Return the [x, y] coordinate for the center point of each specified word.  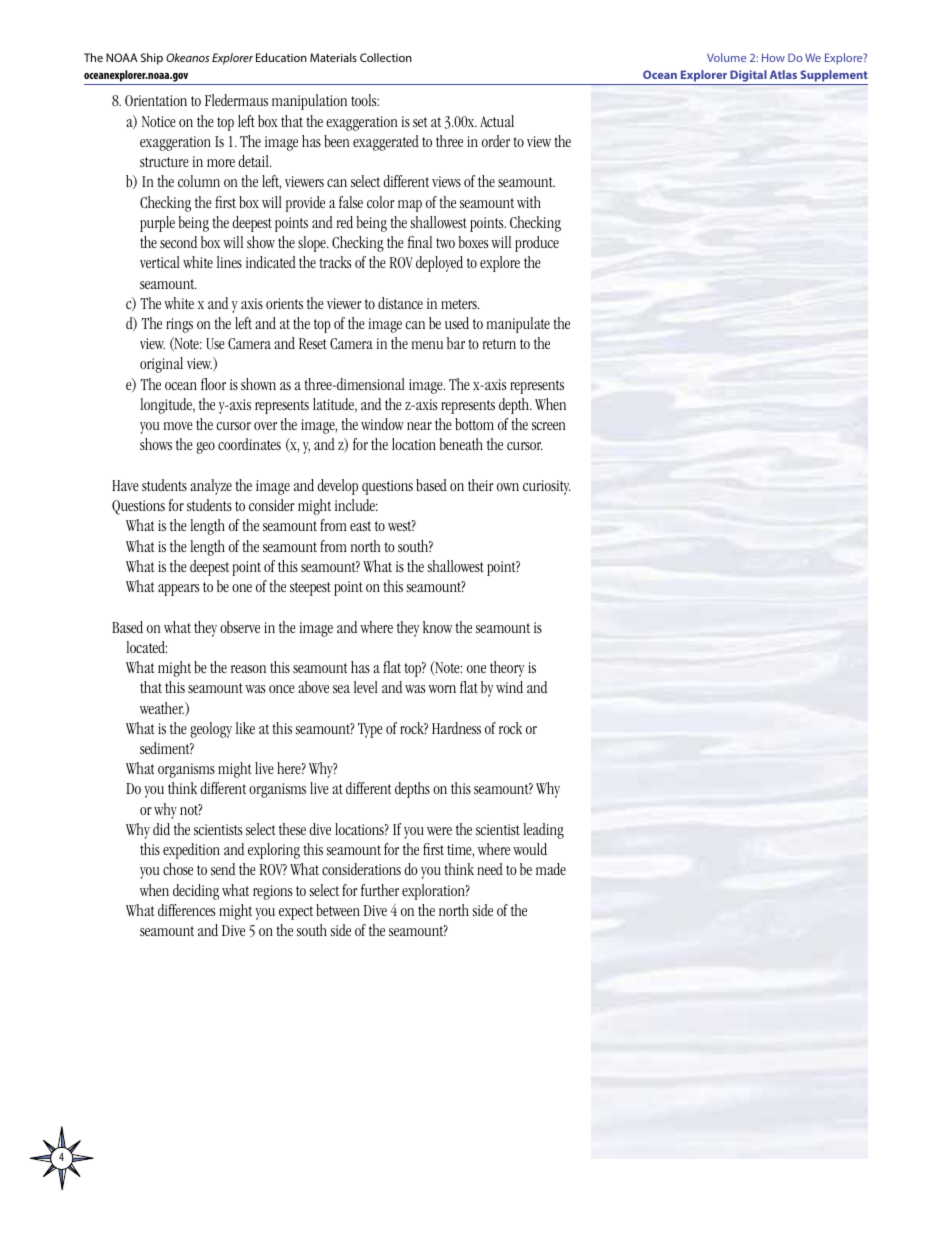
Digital [748, 76]
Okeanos [187, 57]
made [551, 869]
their [481, 485]
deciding [196, 892]
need [490, 869]
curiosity [547, 487]
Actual [497, 121]
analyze [211, 487]
